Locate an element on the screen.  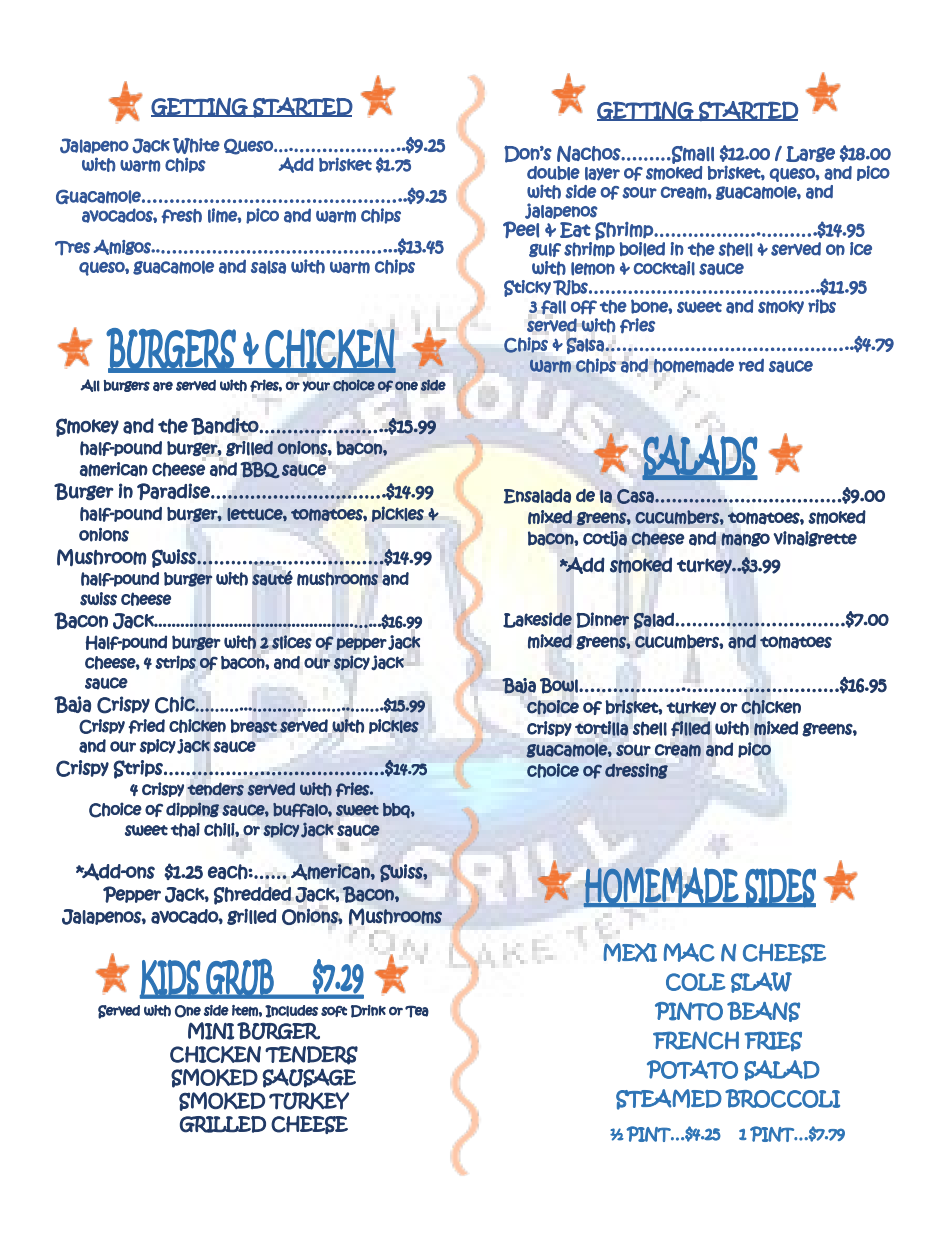
Smokey is located at coordinates (87, 427).
